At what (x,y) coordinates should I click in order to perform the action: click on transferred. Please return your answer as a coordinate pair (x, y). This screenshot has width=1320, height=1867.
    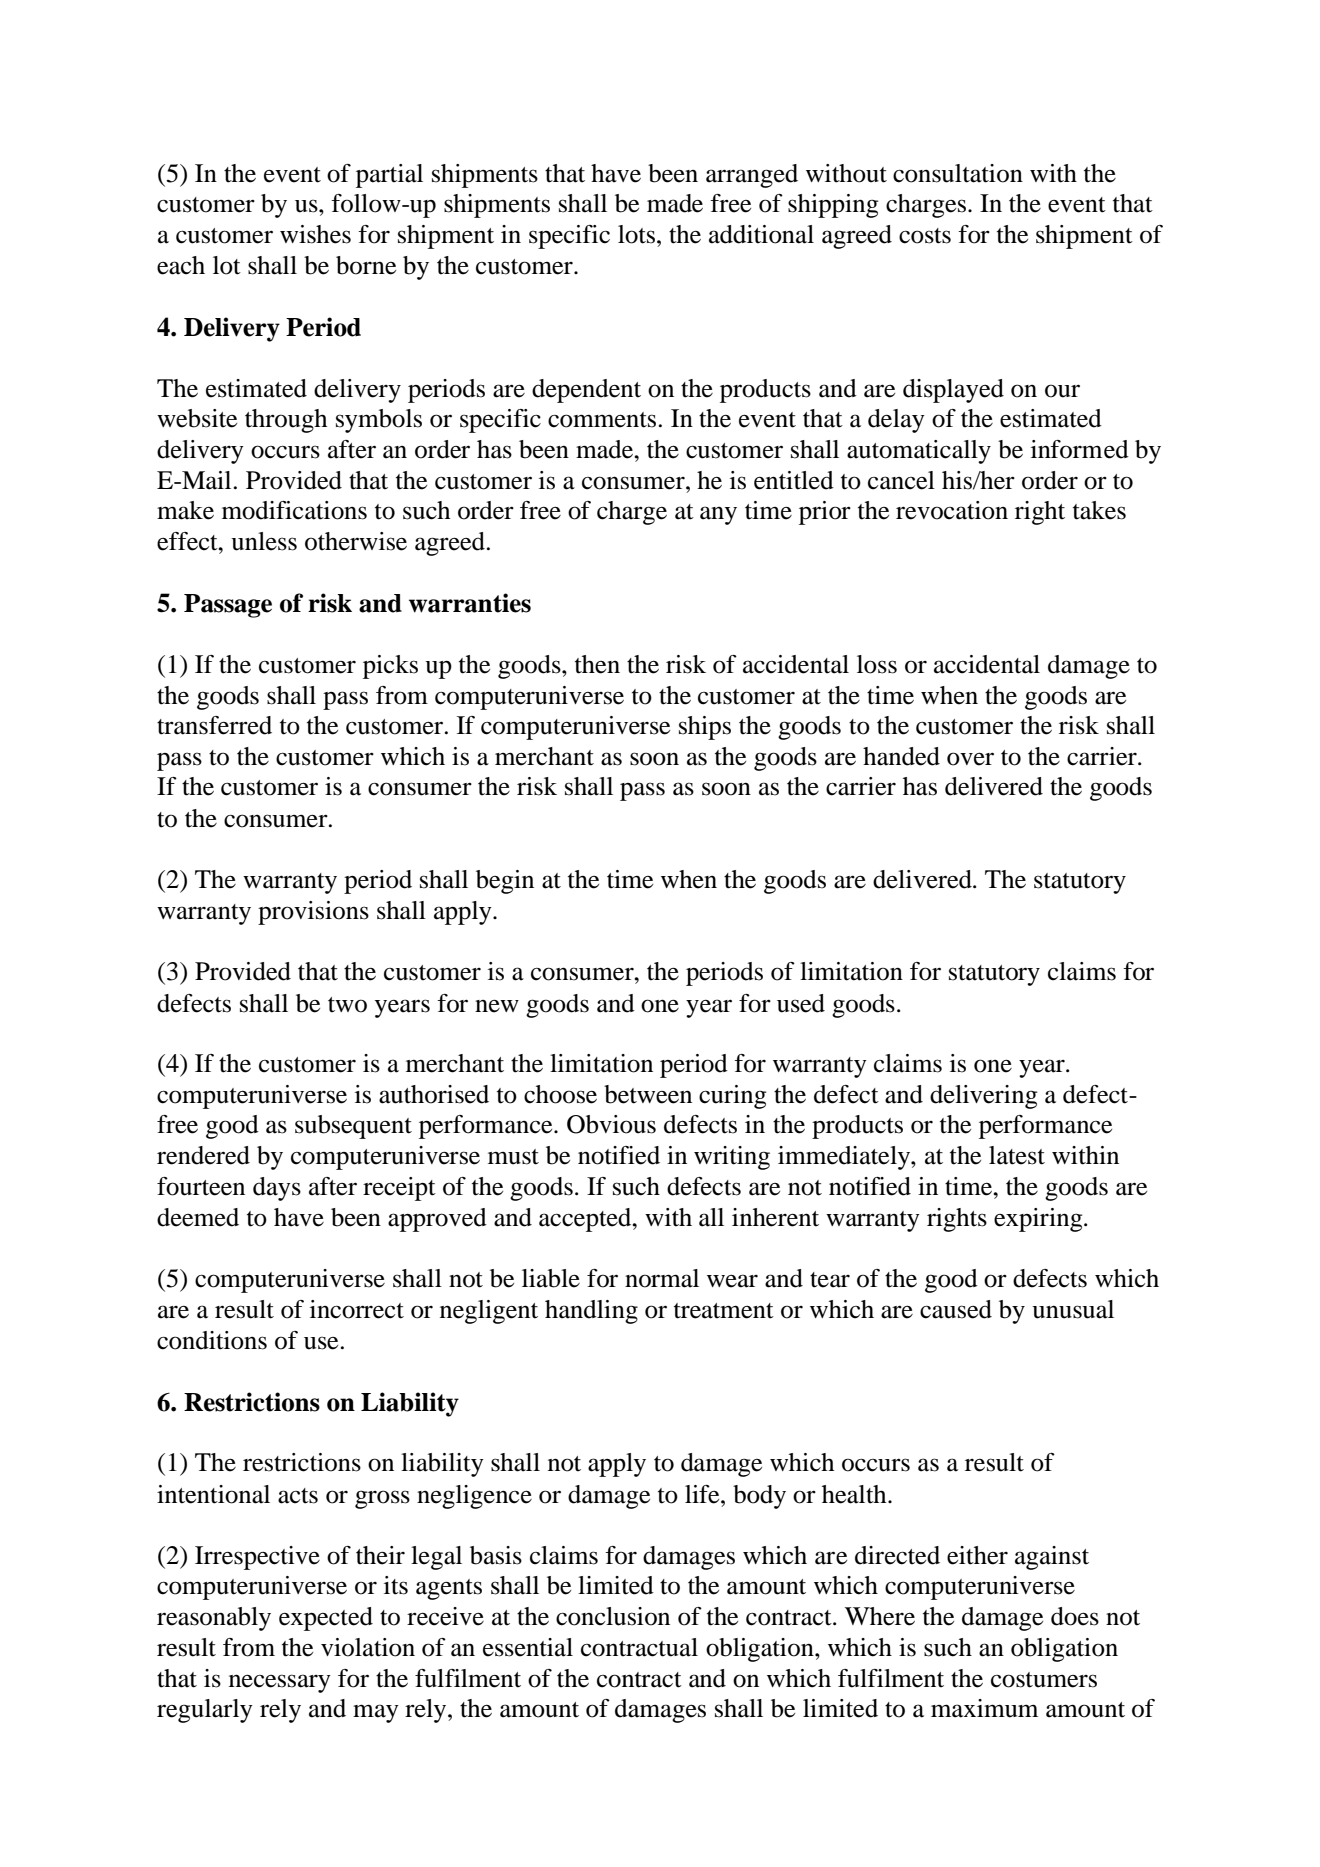
    Looking at the image, I should click on (214, 725).
